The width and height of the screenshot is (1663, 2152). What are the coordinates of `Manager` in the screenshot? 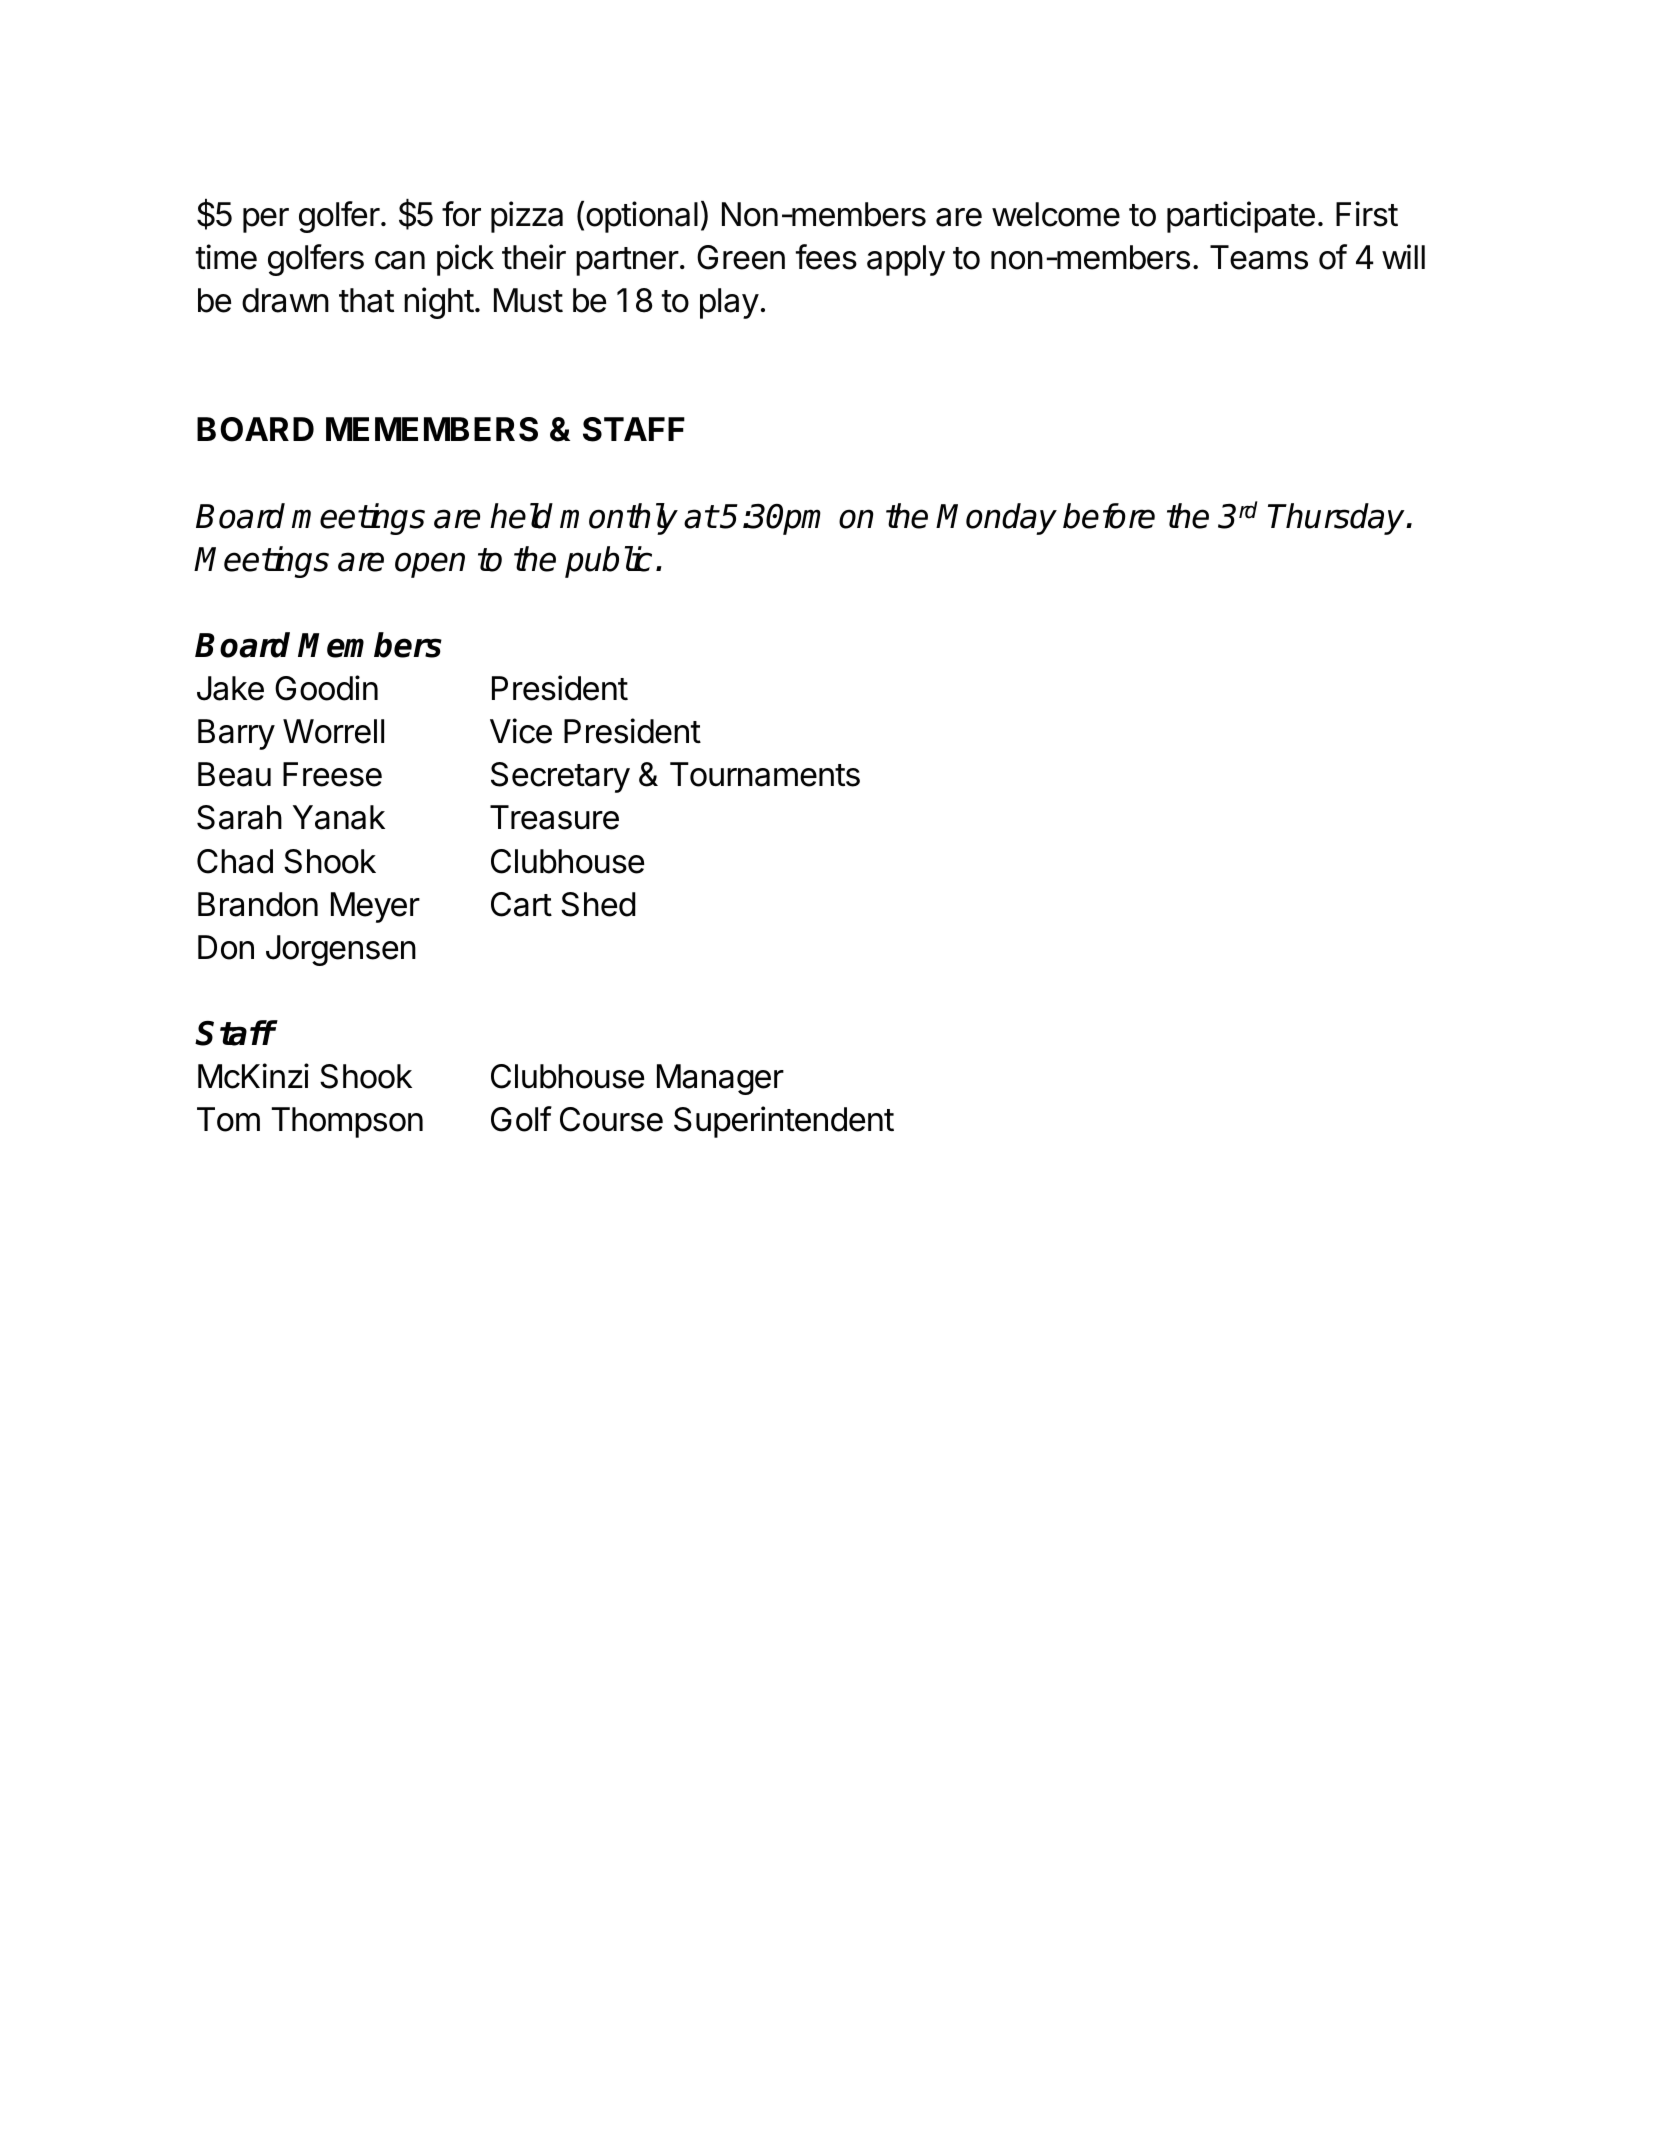 It's located at (720, 1079).
